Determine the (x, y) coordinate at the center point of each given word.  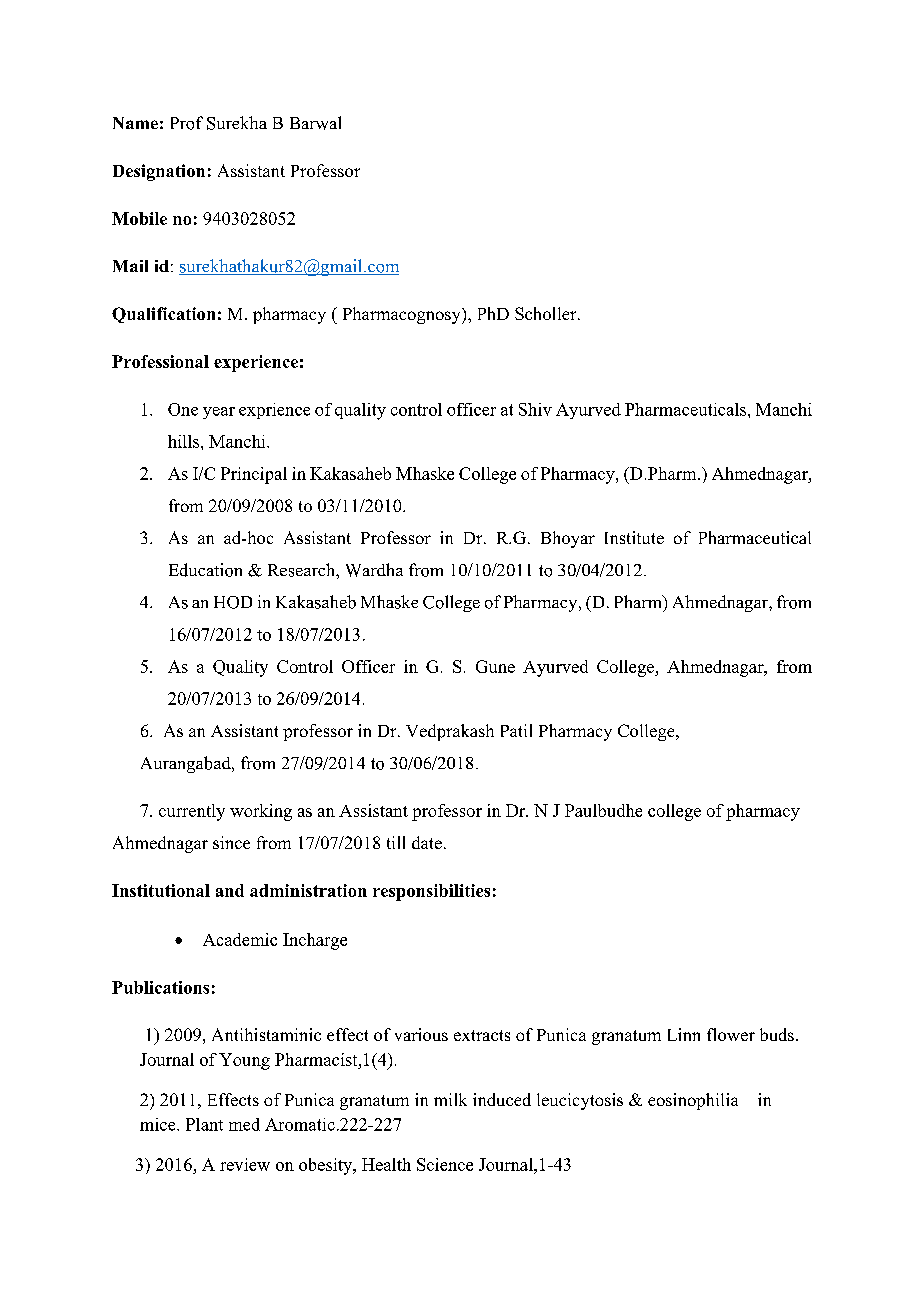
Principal (254, 475)
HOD (233, 602)
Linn (684, 1034)
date (427, 842)
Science (445, 1164)
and (230, 890)
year (219, 413)
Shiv (535, 409)
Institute (634, 537)
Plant (204, 1124)
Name (135, 123)
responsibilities (431, 892)
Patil (516, 730)
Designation (159, 172)
